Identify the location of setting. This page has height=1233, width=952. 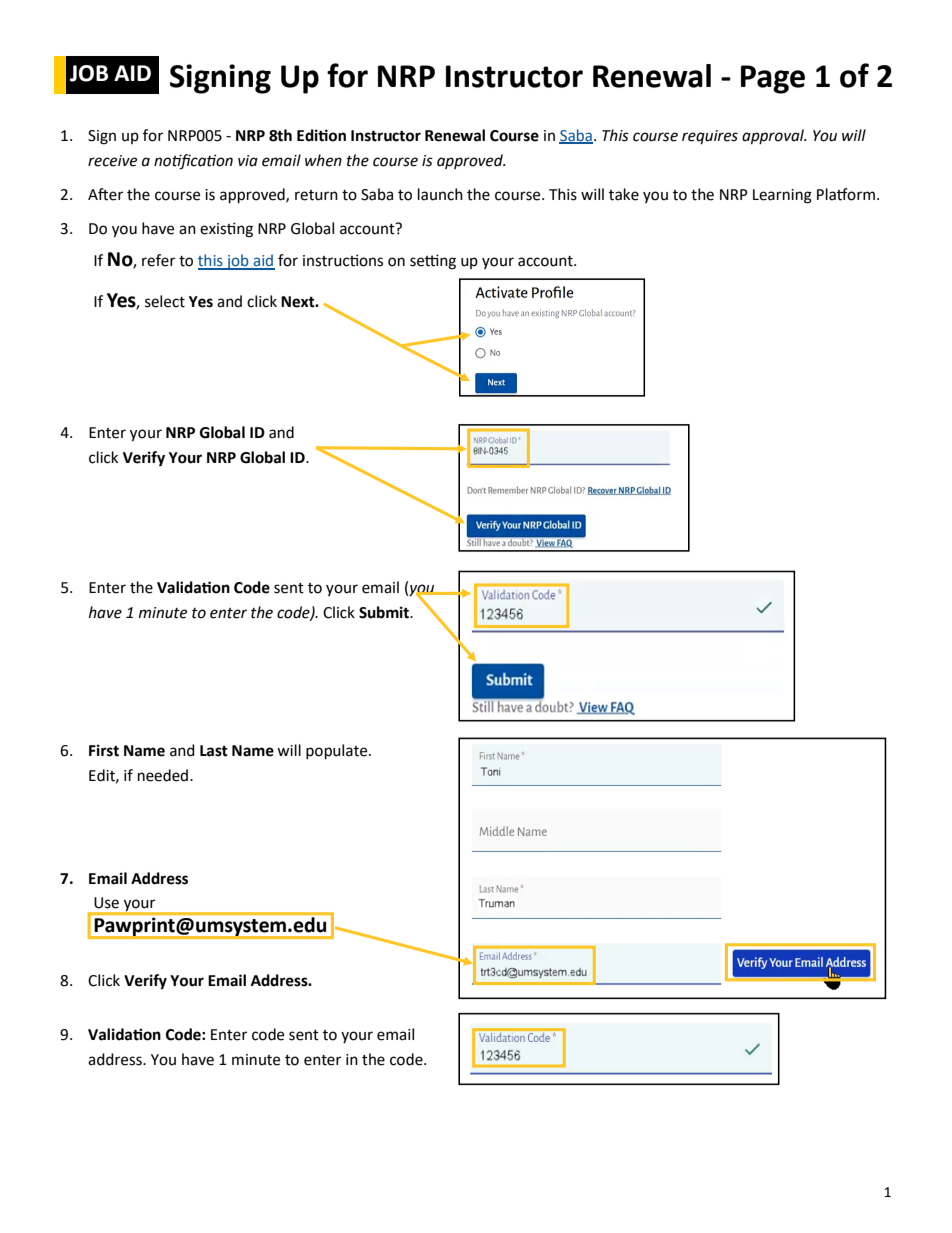
(433, 262).
